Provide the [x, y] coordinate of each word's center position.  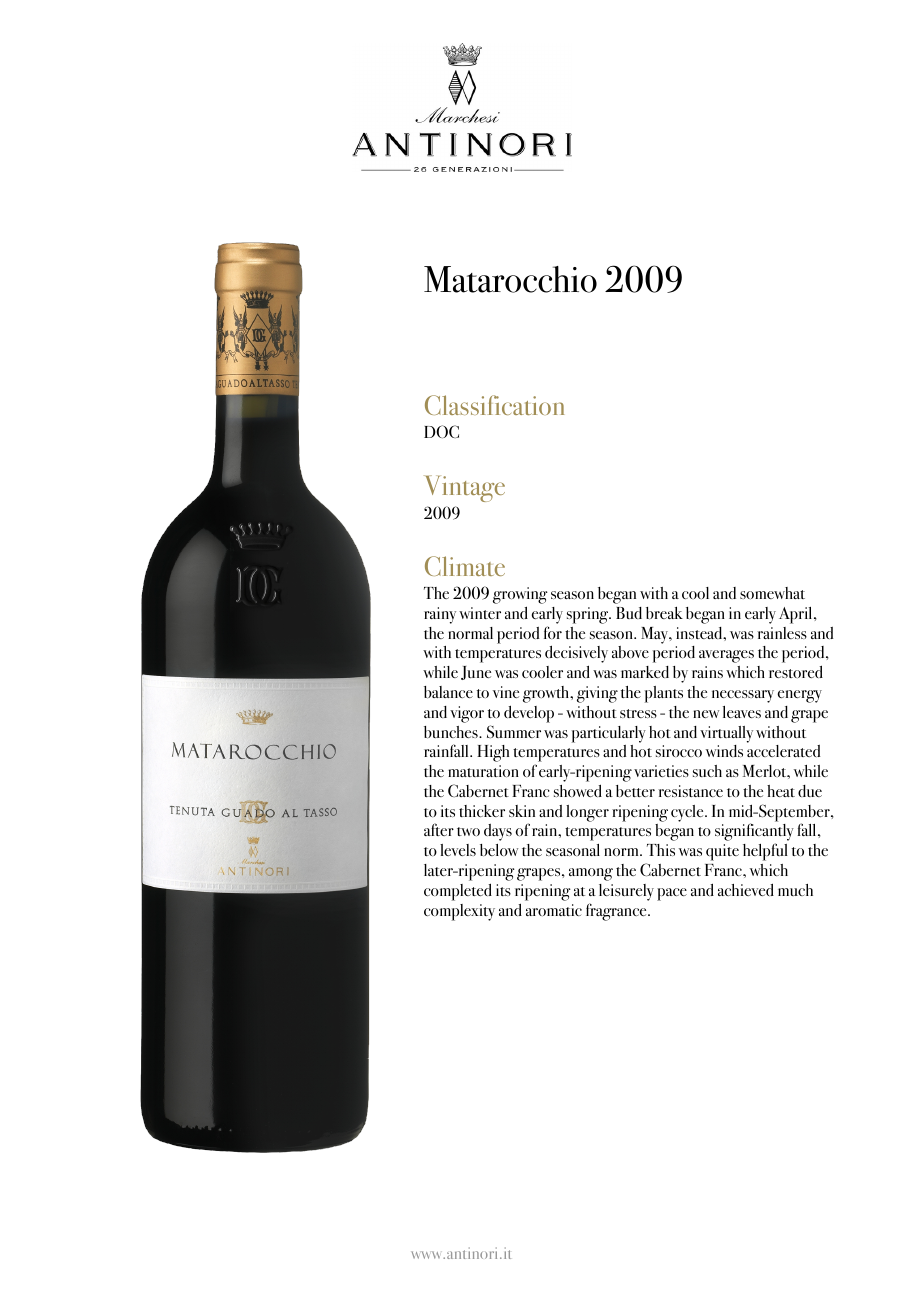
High [493, 753]
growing [520, 595]
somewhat [772, 593]
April [797, 615]
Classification [494, 405]
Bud [629, 613]
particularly [609, 734]
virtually [726, 734]
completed [458, 892]
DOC [441, 431]
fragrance [617, 912]
